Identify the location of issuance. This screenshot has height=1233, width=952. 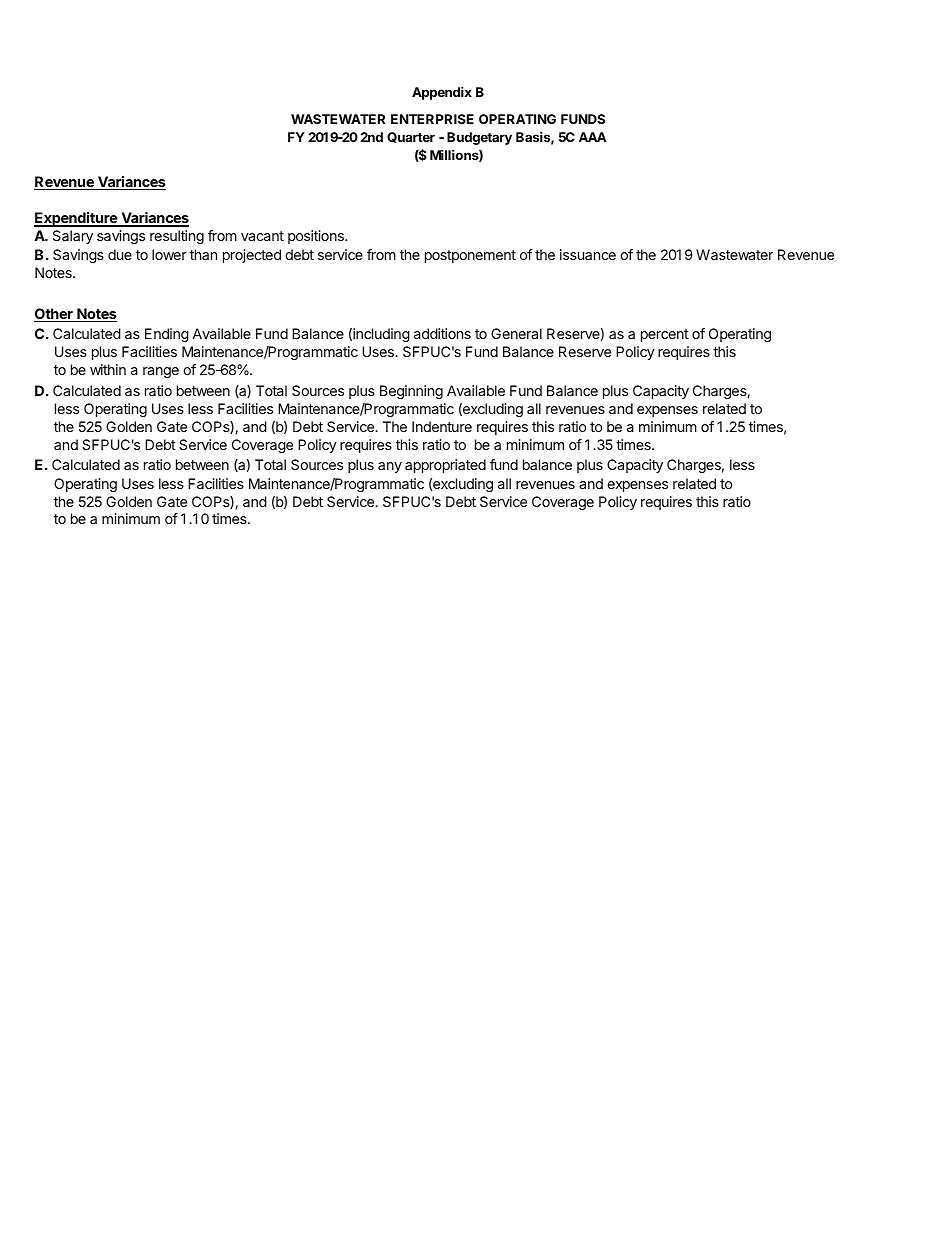
(588, 254).
